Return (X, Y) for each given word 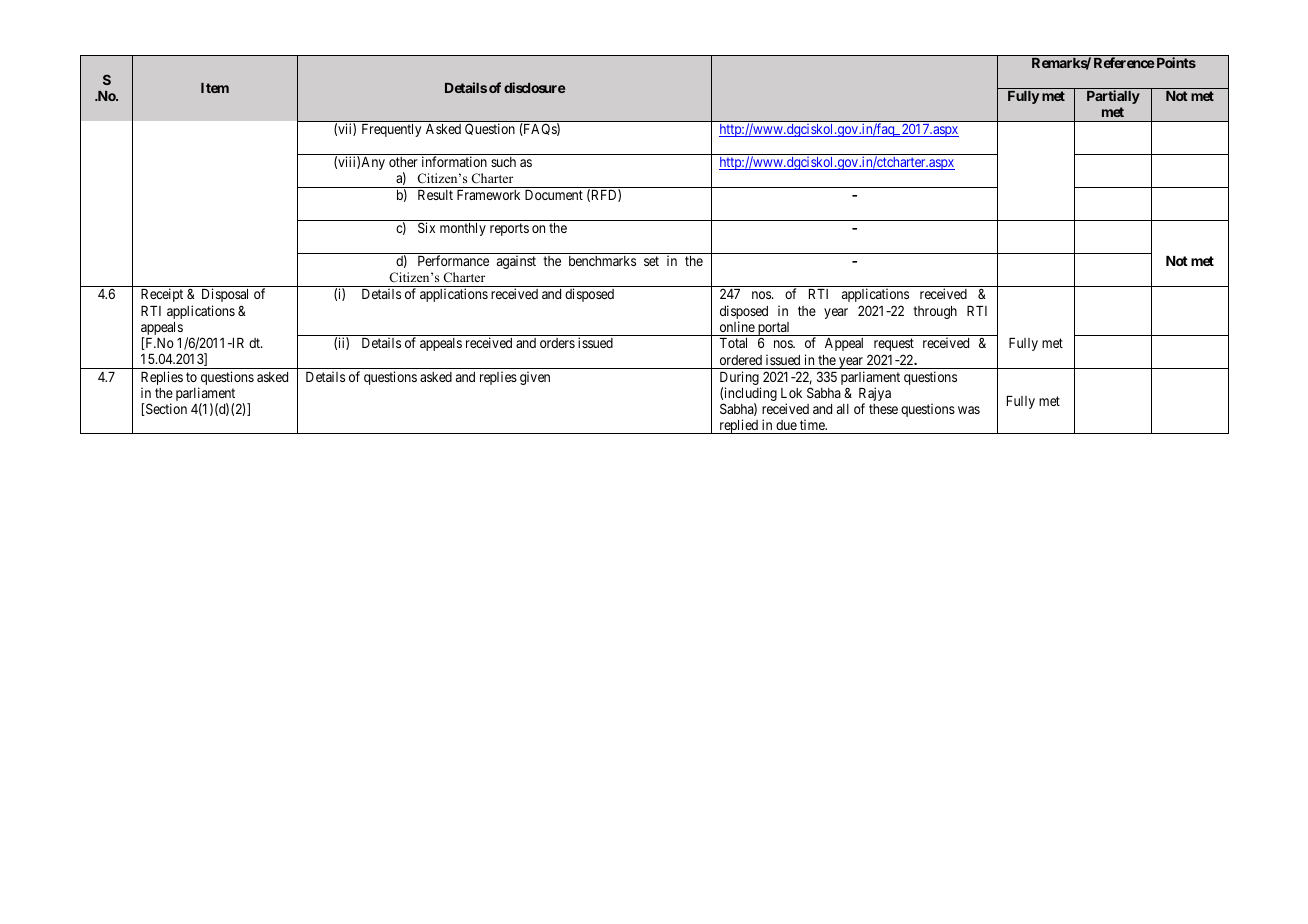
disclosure (534, 87)
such (503, 162)
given (535, 378)
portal (774, 330)
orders (557, 343)
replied (739, 426)
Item (215, 88)
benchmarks (602, 261)
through (935, 312)
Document (554, 195)
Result (435, 195)
